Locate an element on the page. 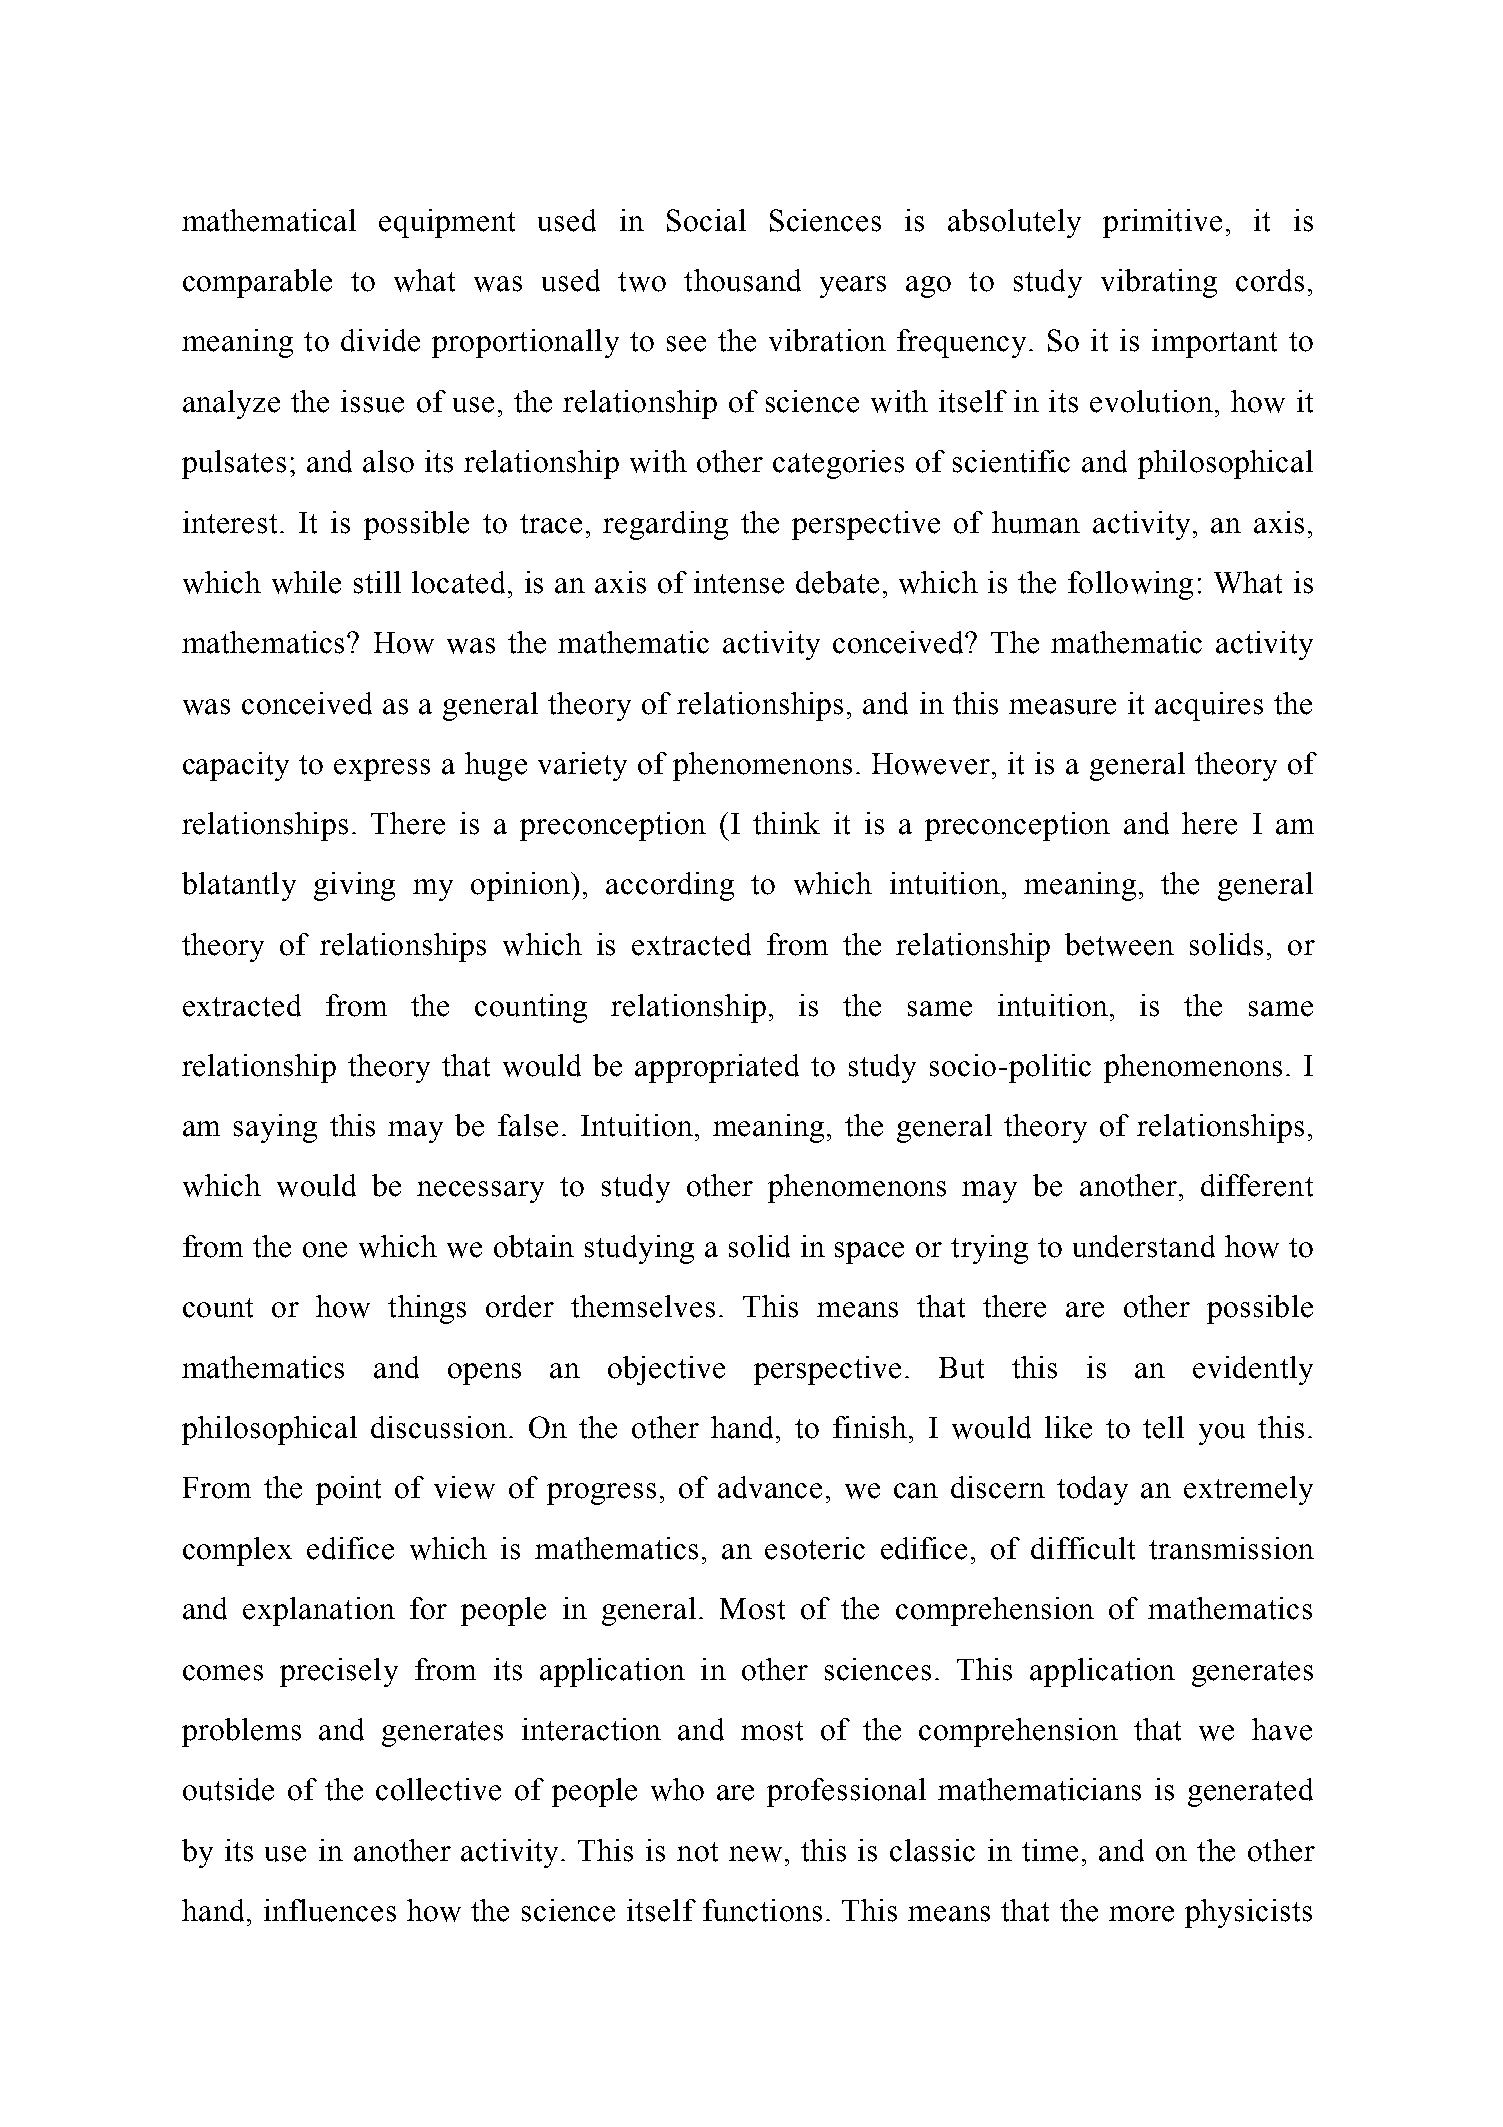 The image size is (1503, 2127). thousand is located at coordinates (742, 280).
